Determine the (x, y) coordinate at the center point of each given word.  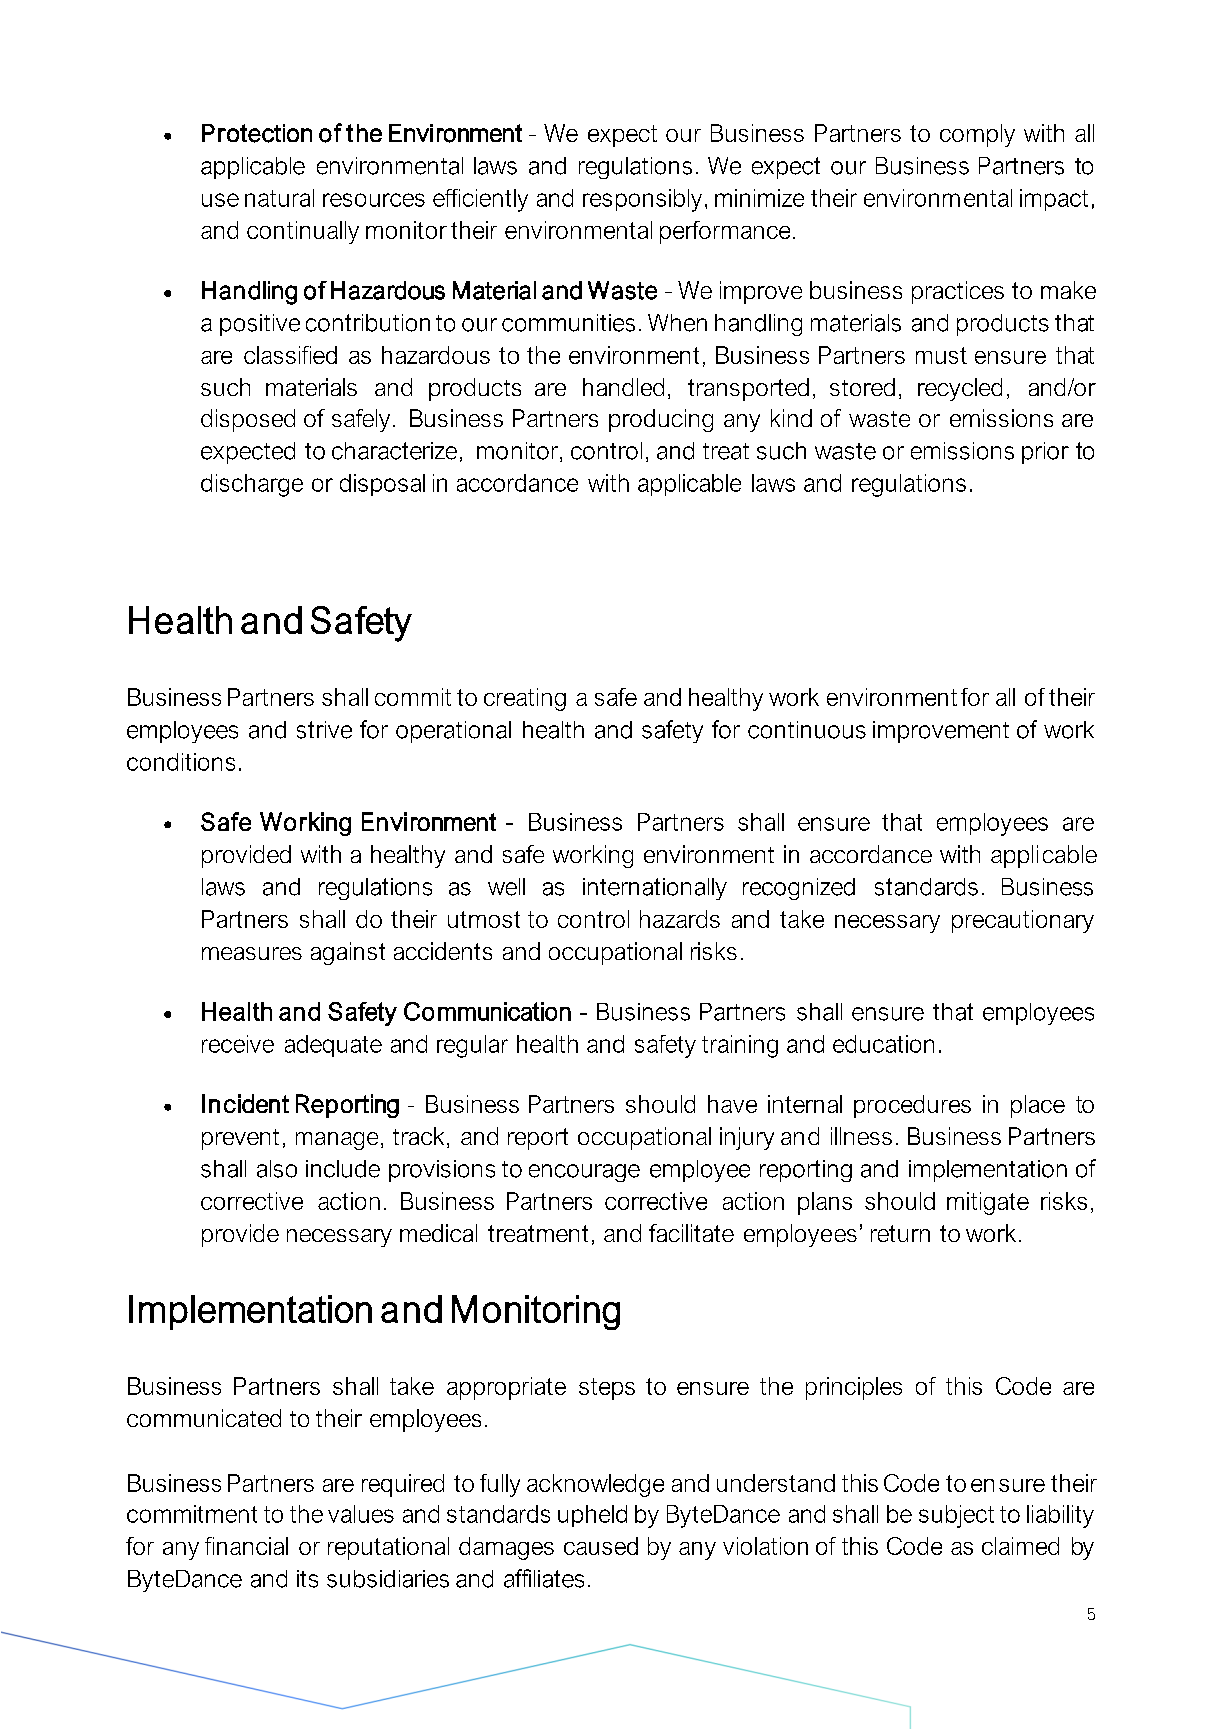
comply (977, 135)
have (732, 1104)
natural (279, 198)
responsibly (642, 200)
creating (525, 699)
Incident (245, 1103)
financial (246, 1546)
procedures (912, 1106)
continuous (807, 730)
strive (324, 730)
